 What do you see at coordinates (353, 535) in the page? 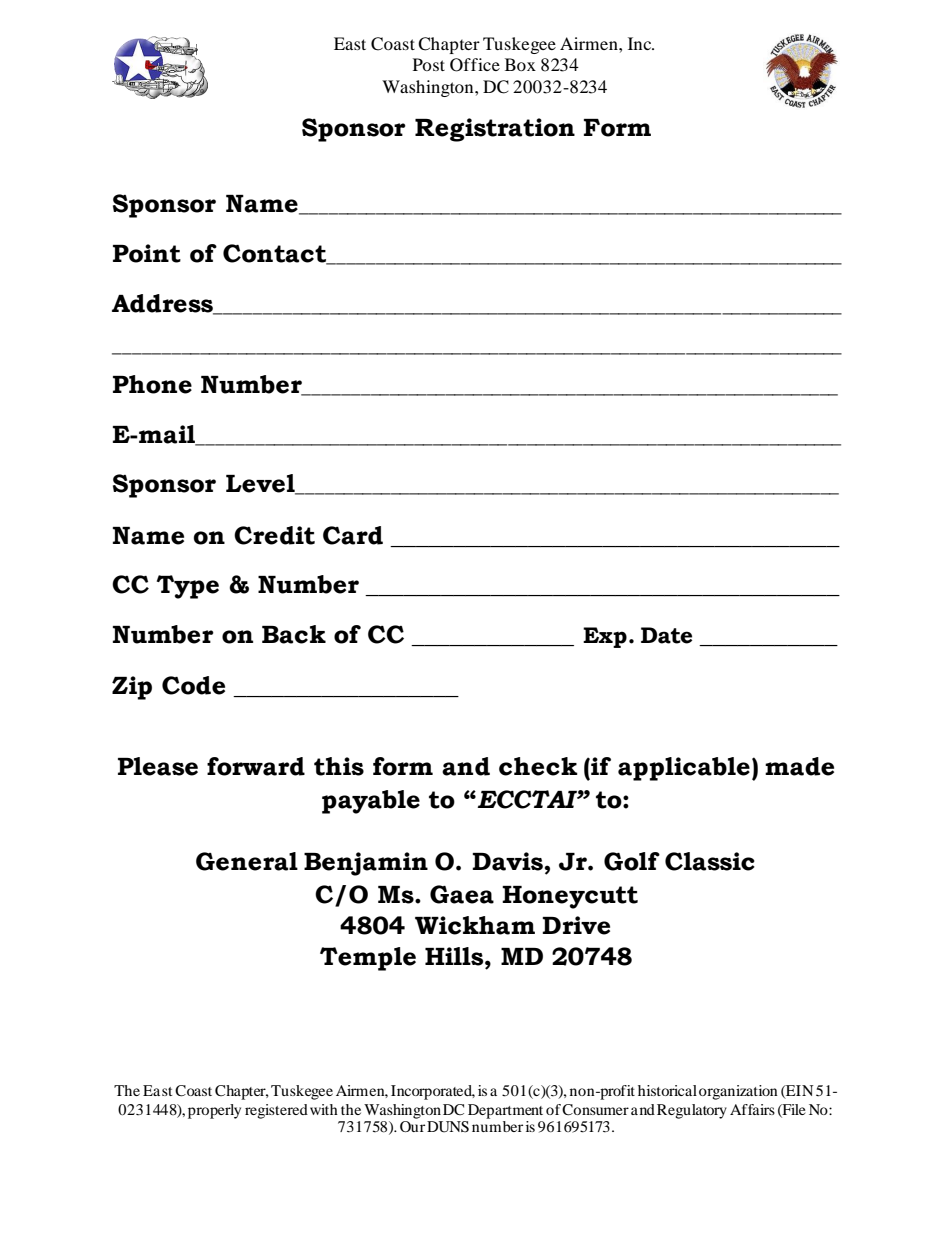
I see `Card` at bounding box center [353, 535].
